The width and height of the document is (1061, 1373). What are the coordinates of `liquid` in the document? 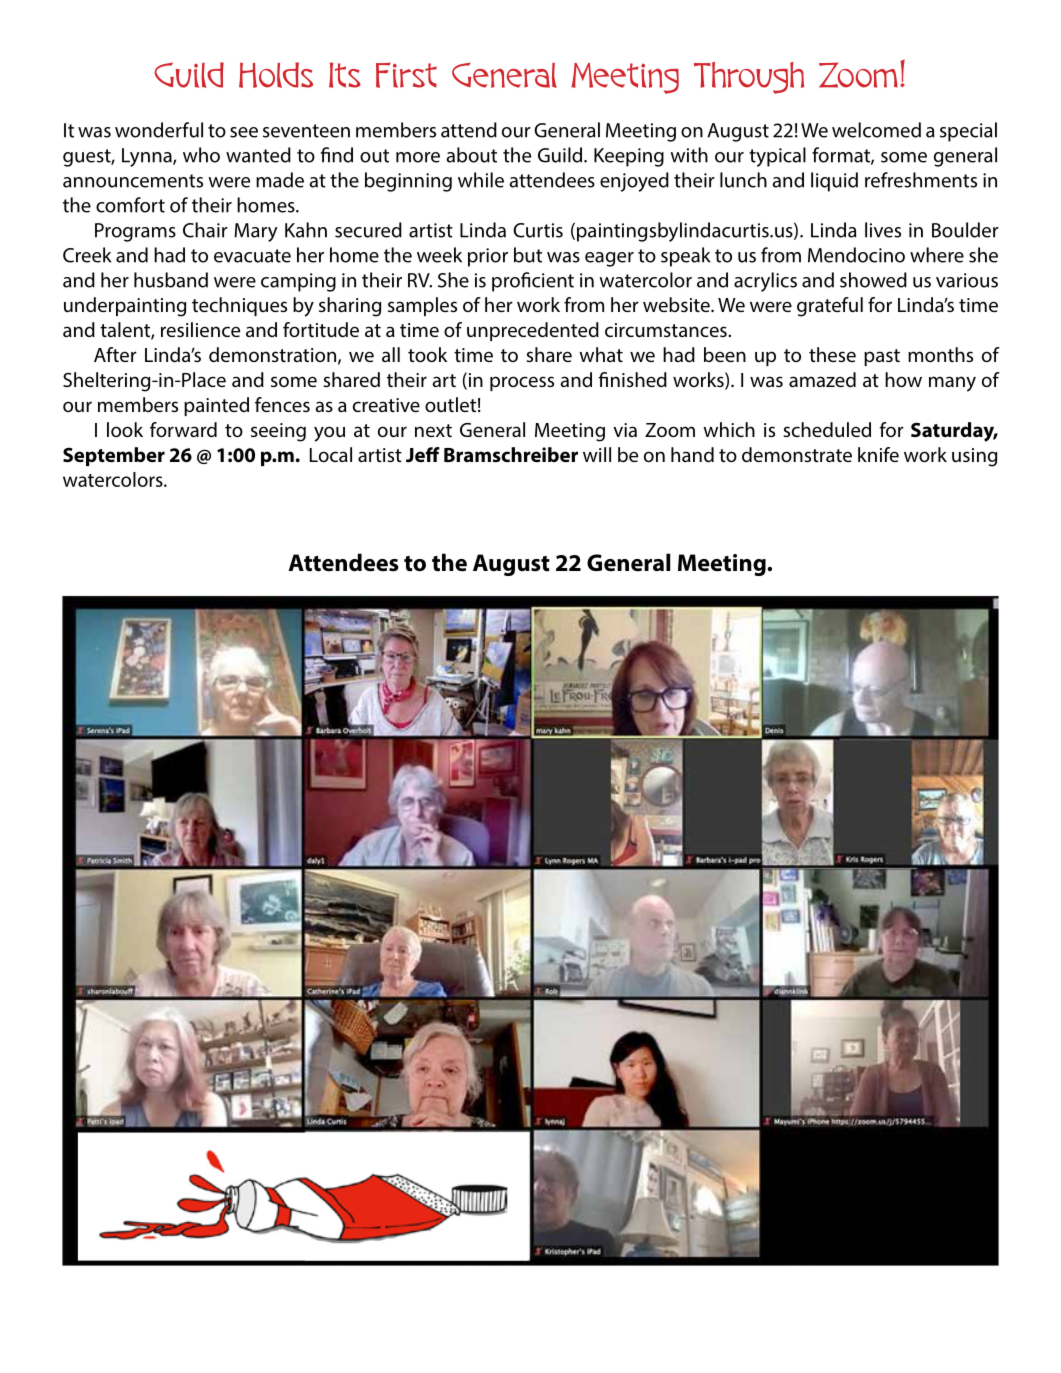 It's located at (834, 182).
